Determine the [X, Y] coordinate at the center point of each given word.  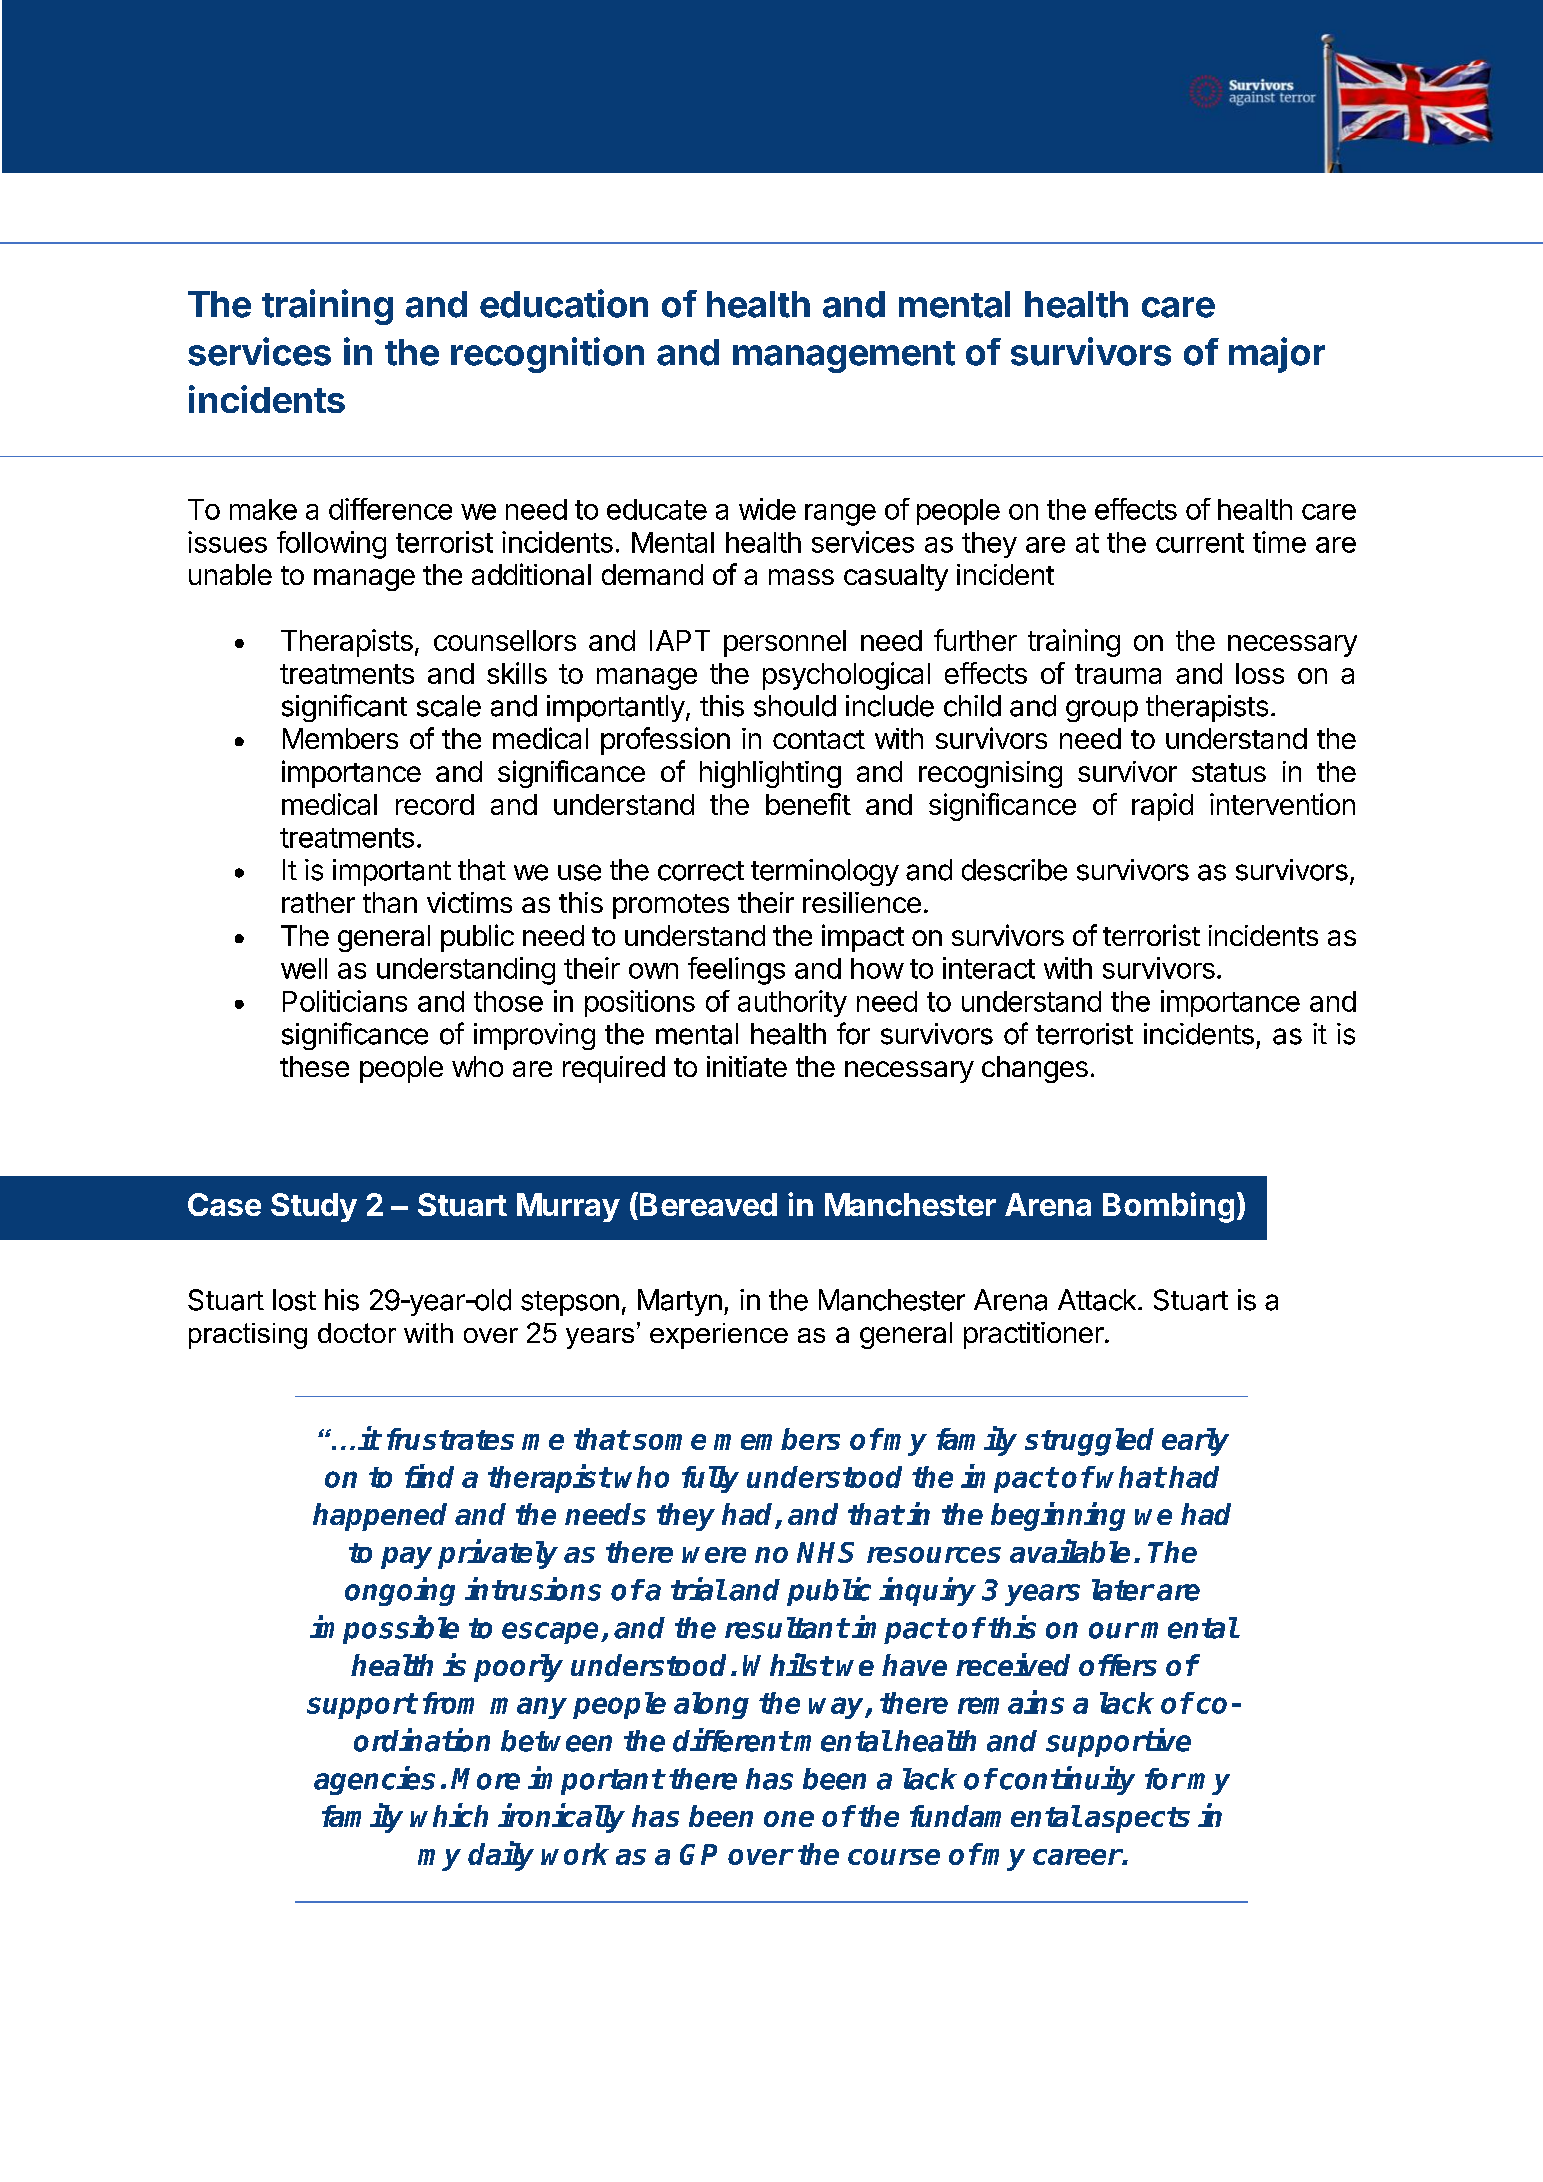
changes [1035, 1069]
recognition [547, 355]
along [711, 1705]
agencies [374, 1780]
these [314, 1066]
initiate [747, 1066]
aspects [1137, 1820]
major [1277, 355]
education [564, 303]
